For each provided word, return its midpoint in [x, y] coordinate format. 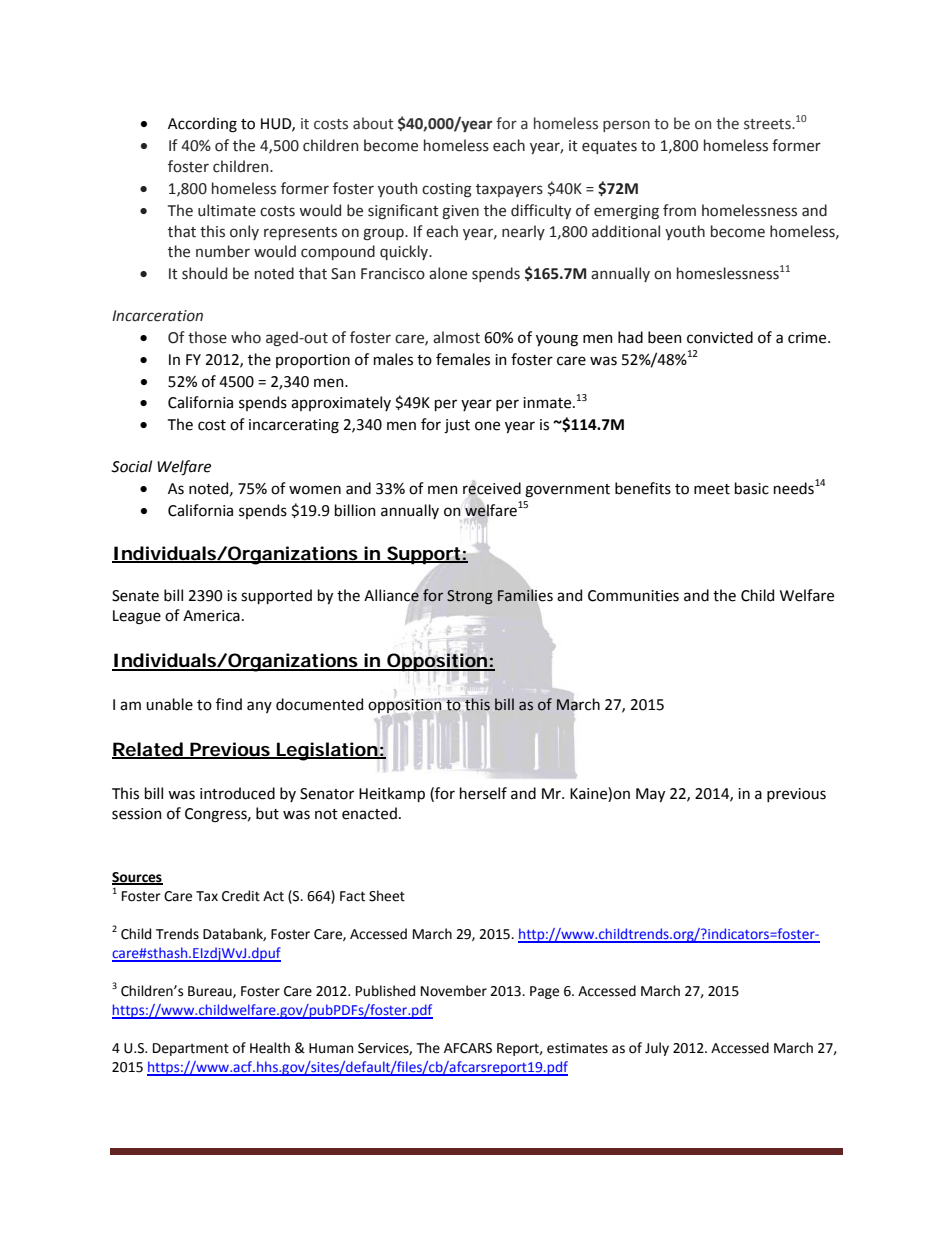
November [454, 991]
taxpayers [509, 190]
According [202, 125]
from [679, 210]
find [229, 704]
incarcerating [294, 426]
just [457, 426]
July [657, 1049]
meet [712, 489]
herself [483, 793]
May [650, 795]
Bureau [211, 992]
